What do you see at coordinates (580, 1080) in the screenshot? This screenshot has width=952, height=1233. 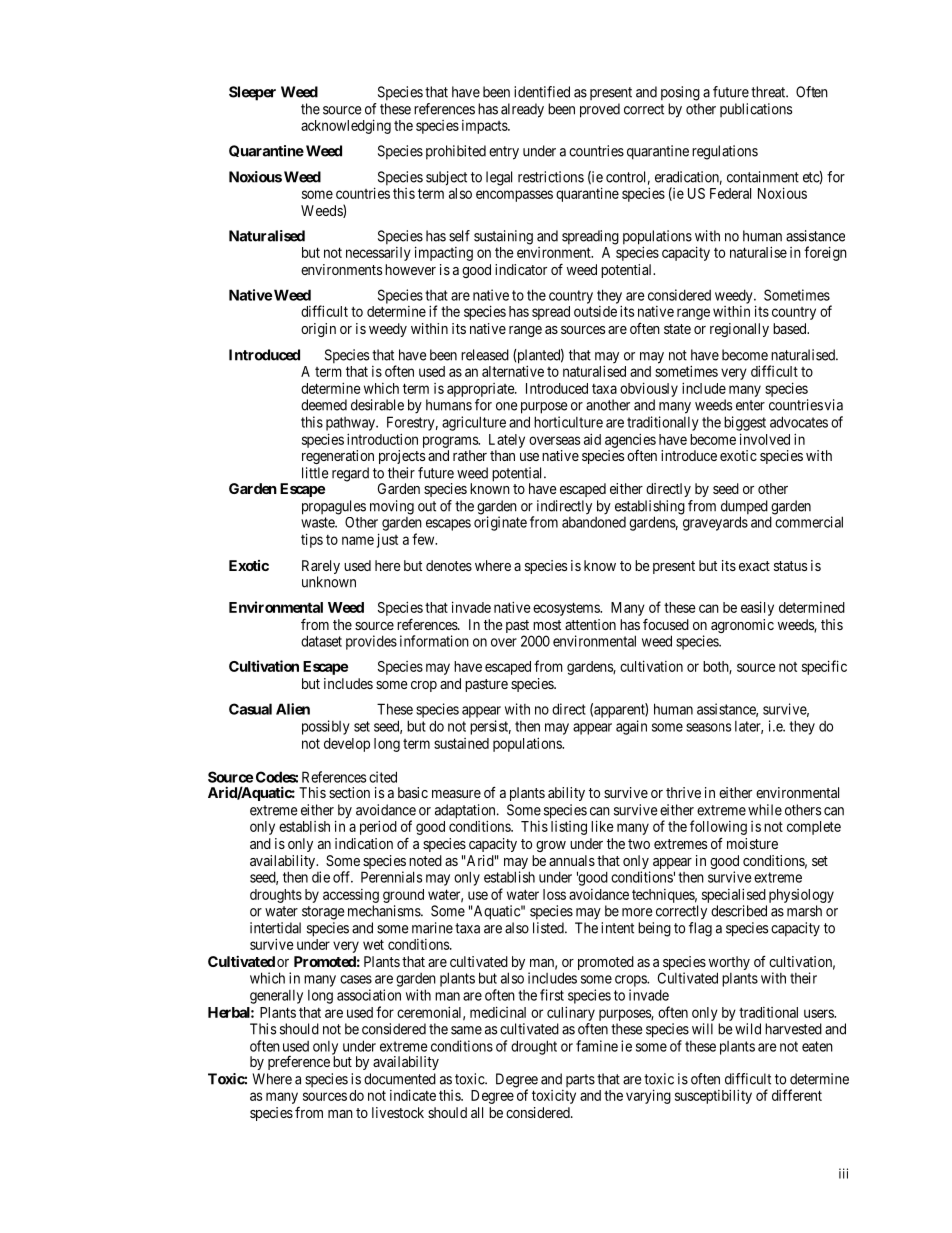 I see `parts` at bounding box center [580, 1080].
